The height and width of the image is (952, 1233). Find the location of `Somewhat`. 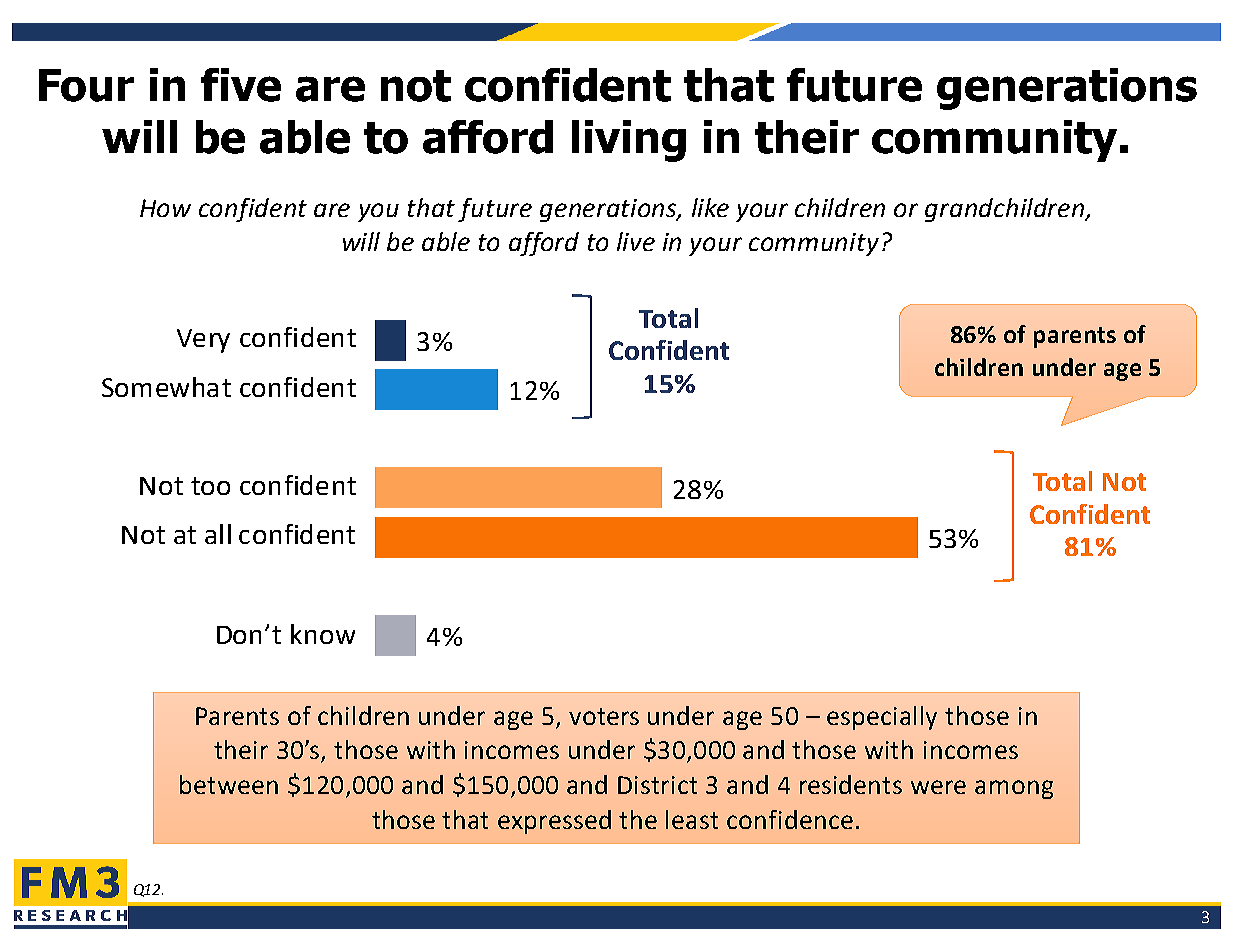

Somewhat is located at coordinates (166, 387).
